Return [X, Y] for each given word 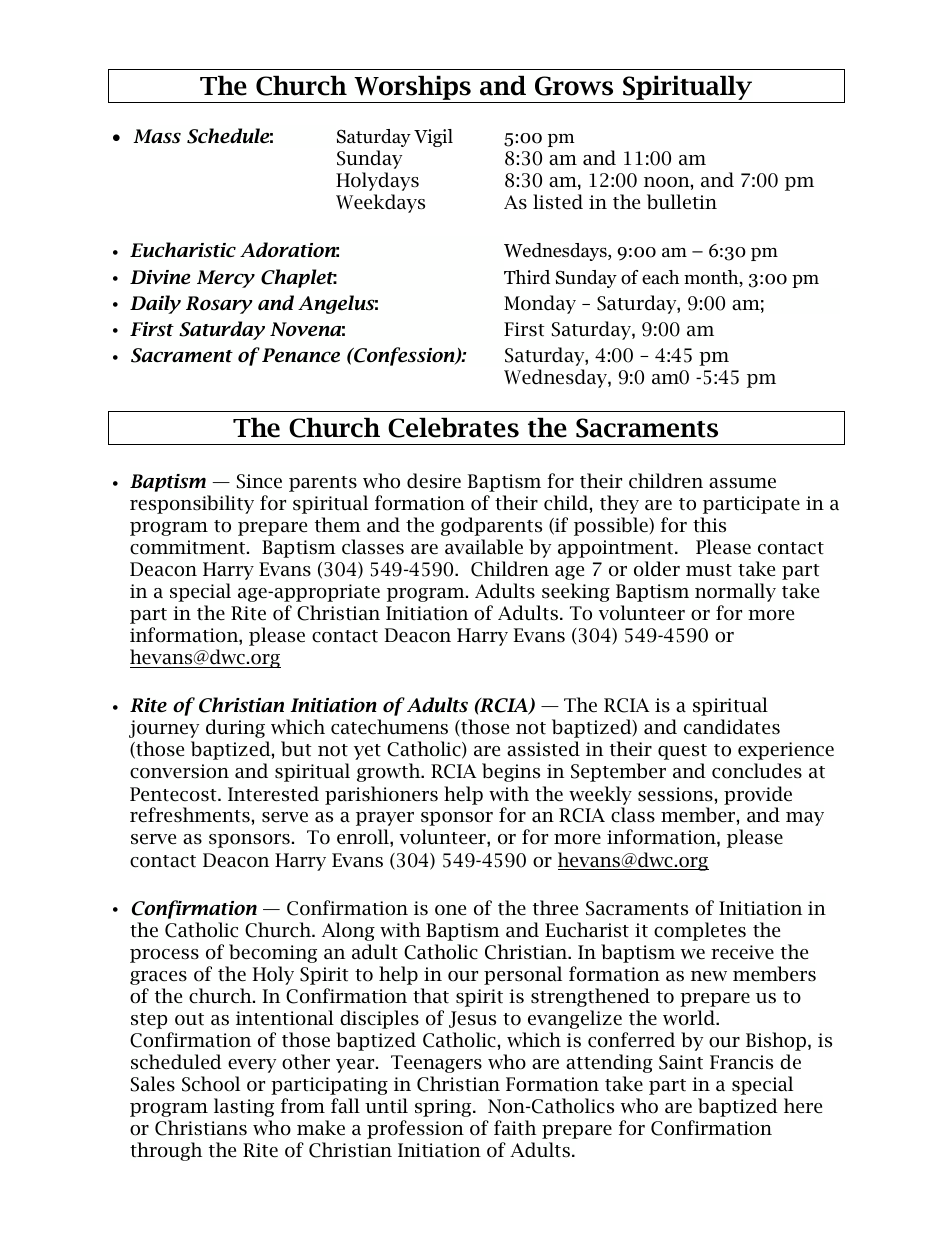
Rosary [219, 305]
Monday [540, 304]
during [235, 728]
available [484, 547]
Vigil [433, 138]
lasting [244, 1107]
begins [511, 772]
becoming [273, 953]
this [709, 525]
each [660, 277]
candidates [732, 727]
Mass [157, 136]
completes [700, 931]
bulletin [682, 202]
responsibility [192, 504]
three [555, 908]
